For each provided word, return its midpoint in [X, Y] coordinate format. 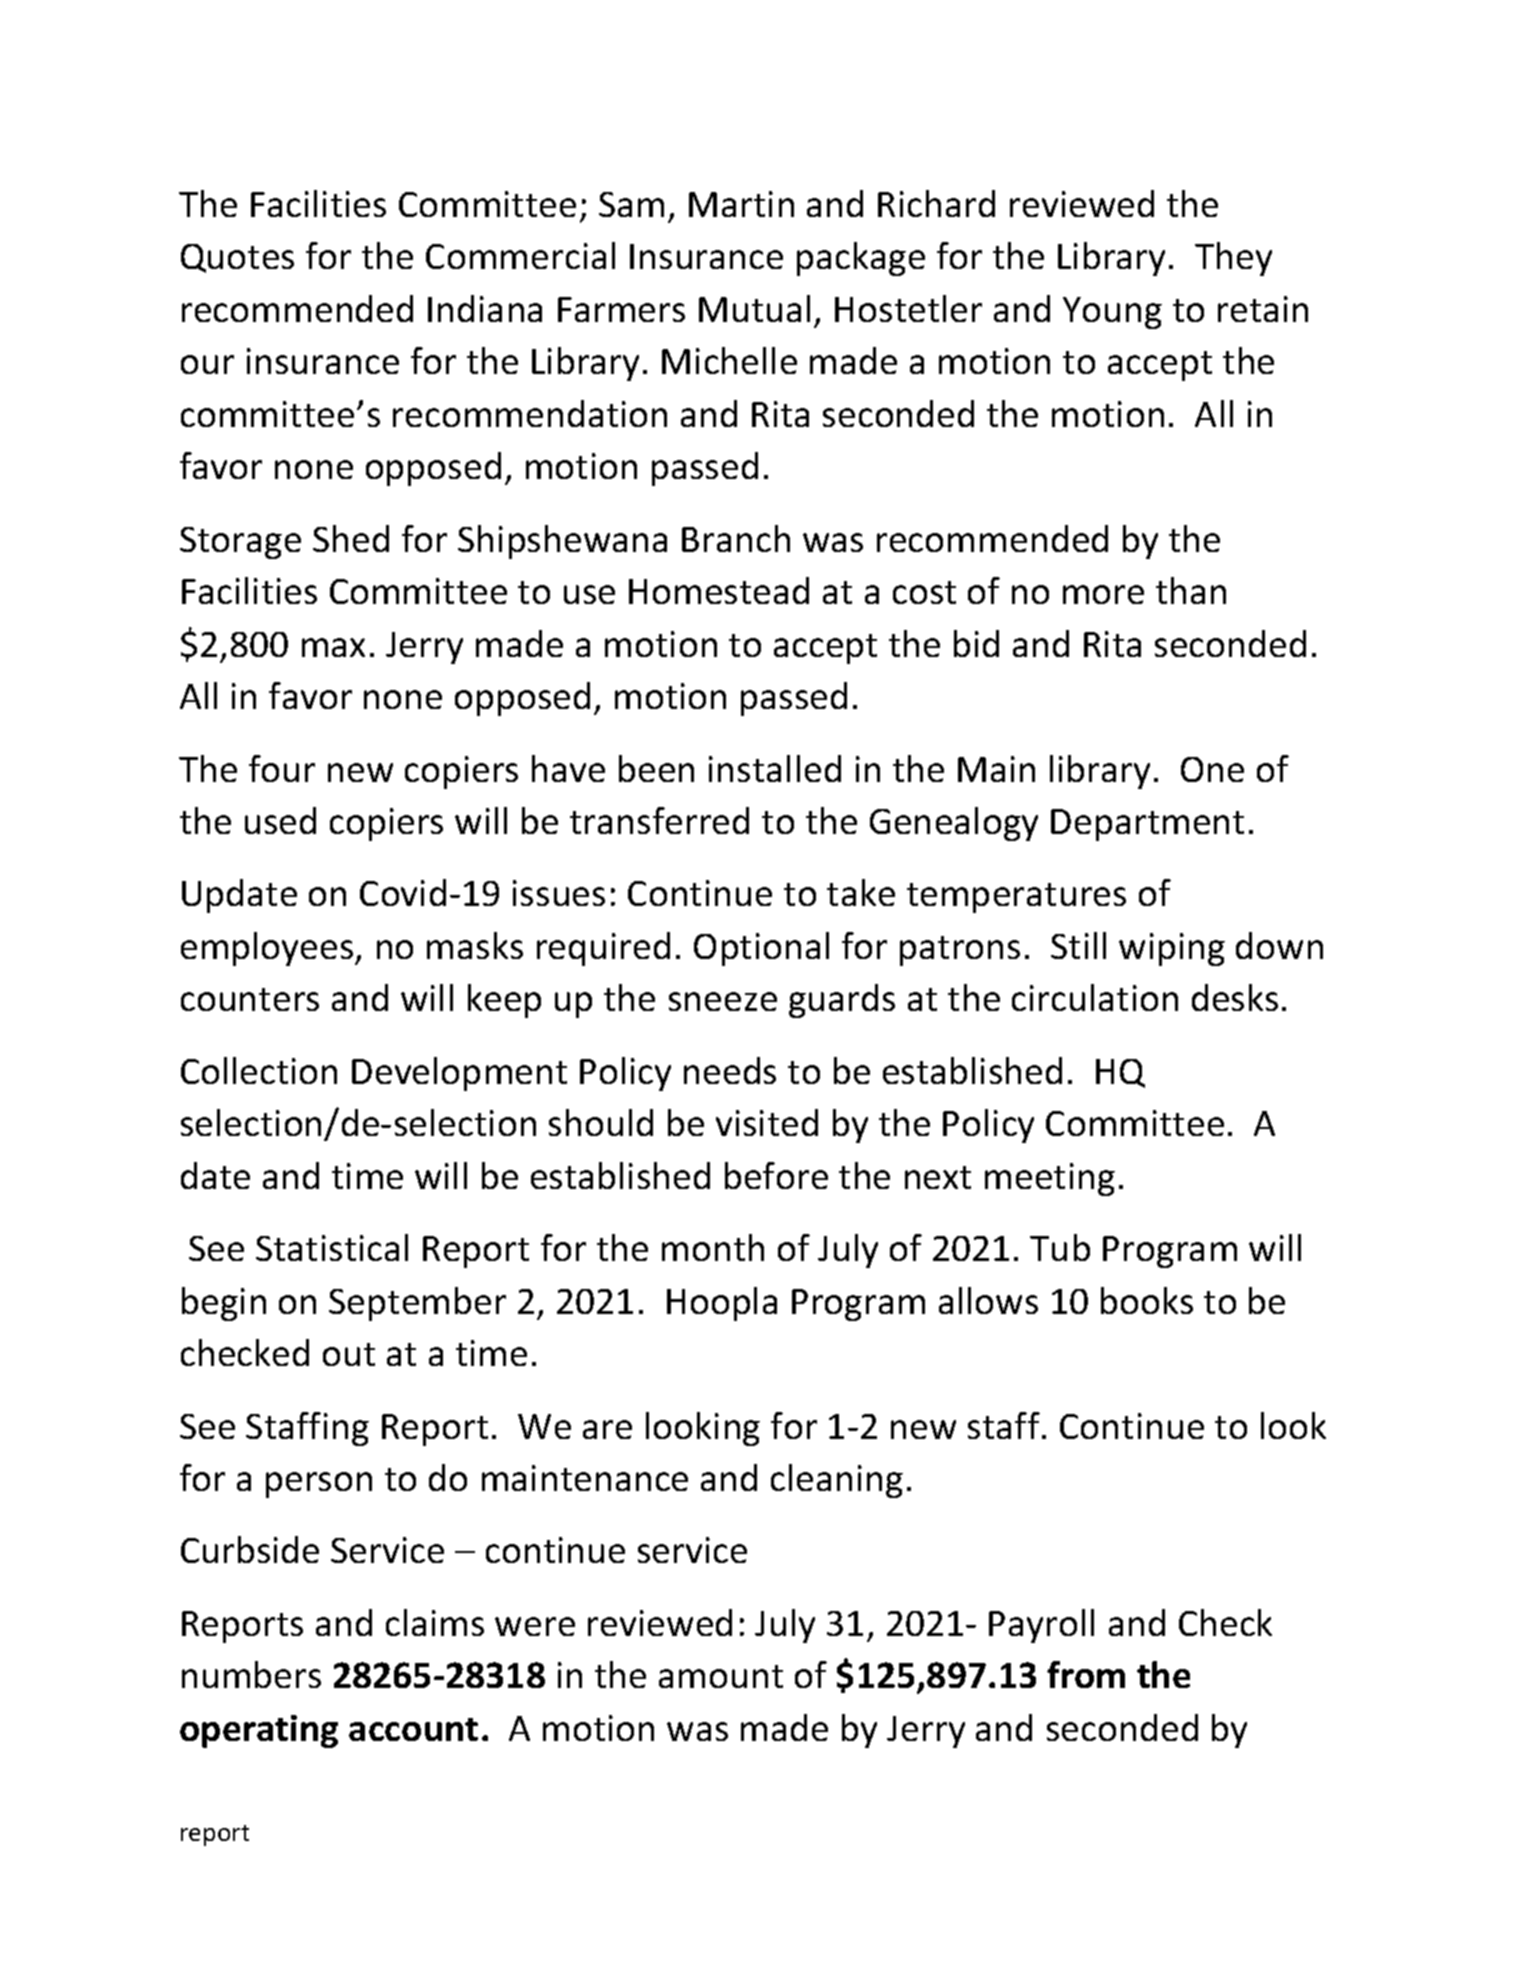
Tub [1060, 1247]
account [413, 1729]
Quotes [237, 258]
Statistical [332, 1247]
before [776, 1175]
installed [775, 768]
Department [1147, 825]
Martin [741, 204]
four [282, 768]
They [1233, 259]
